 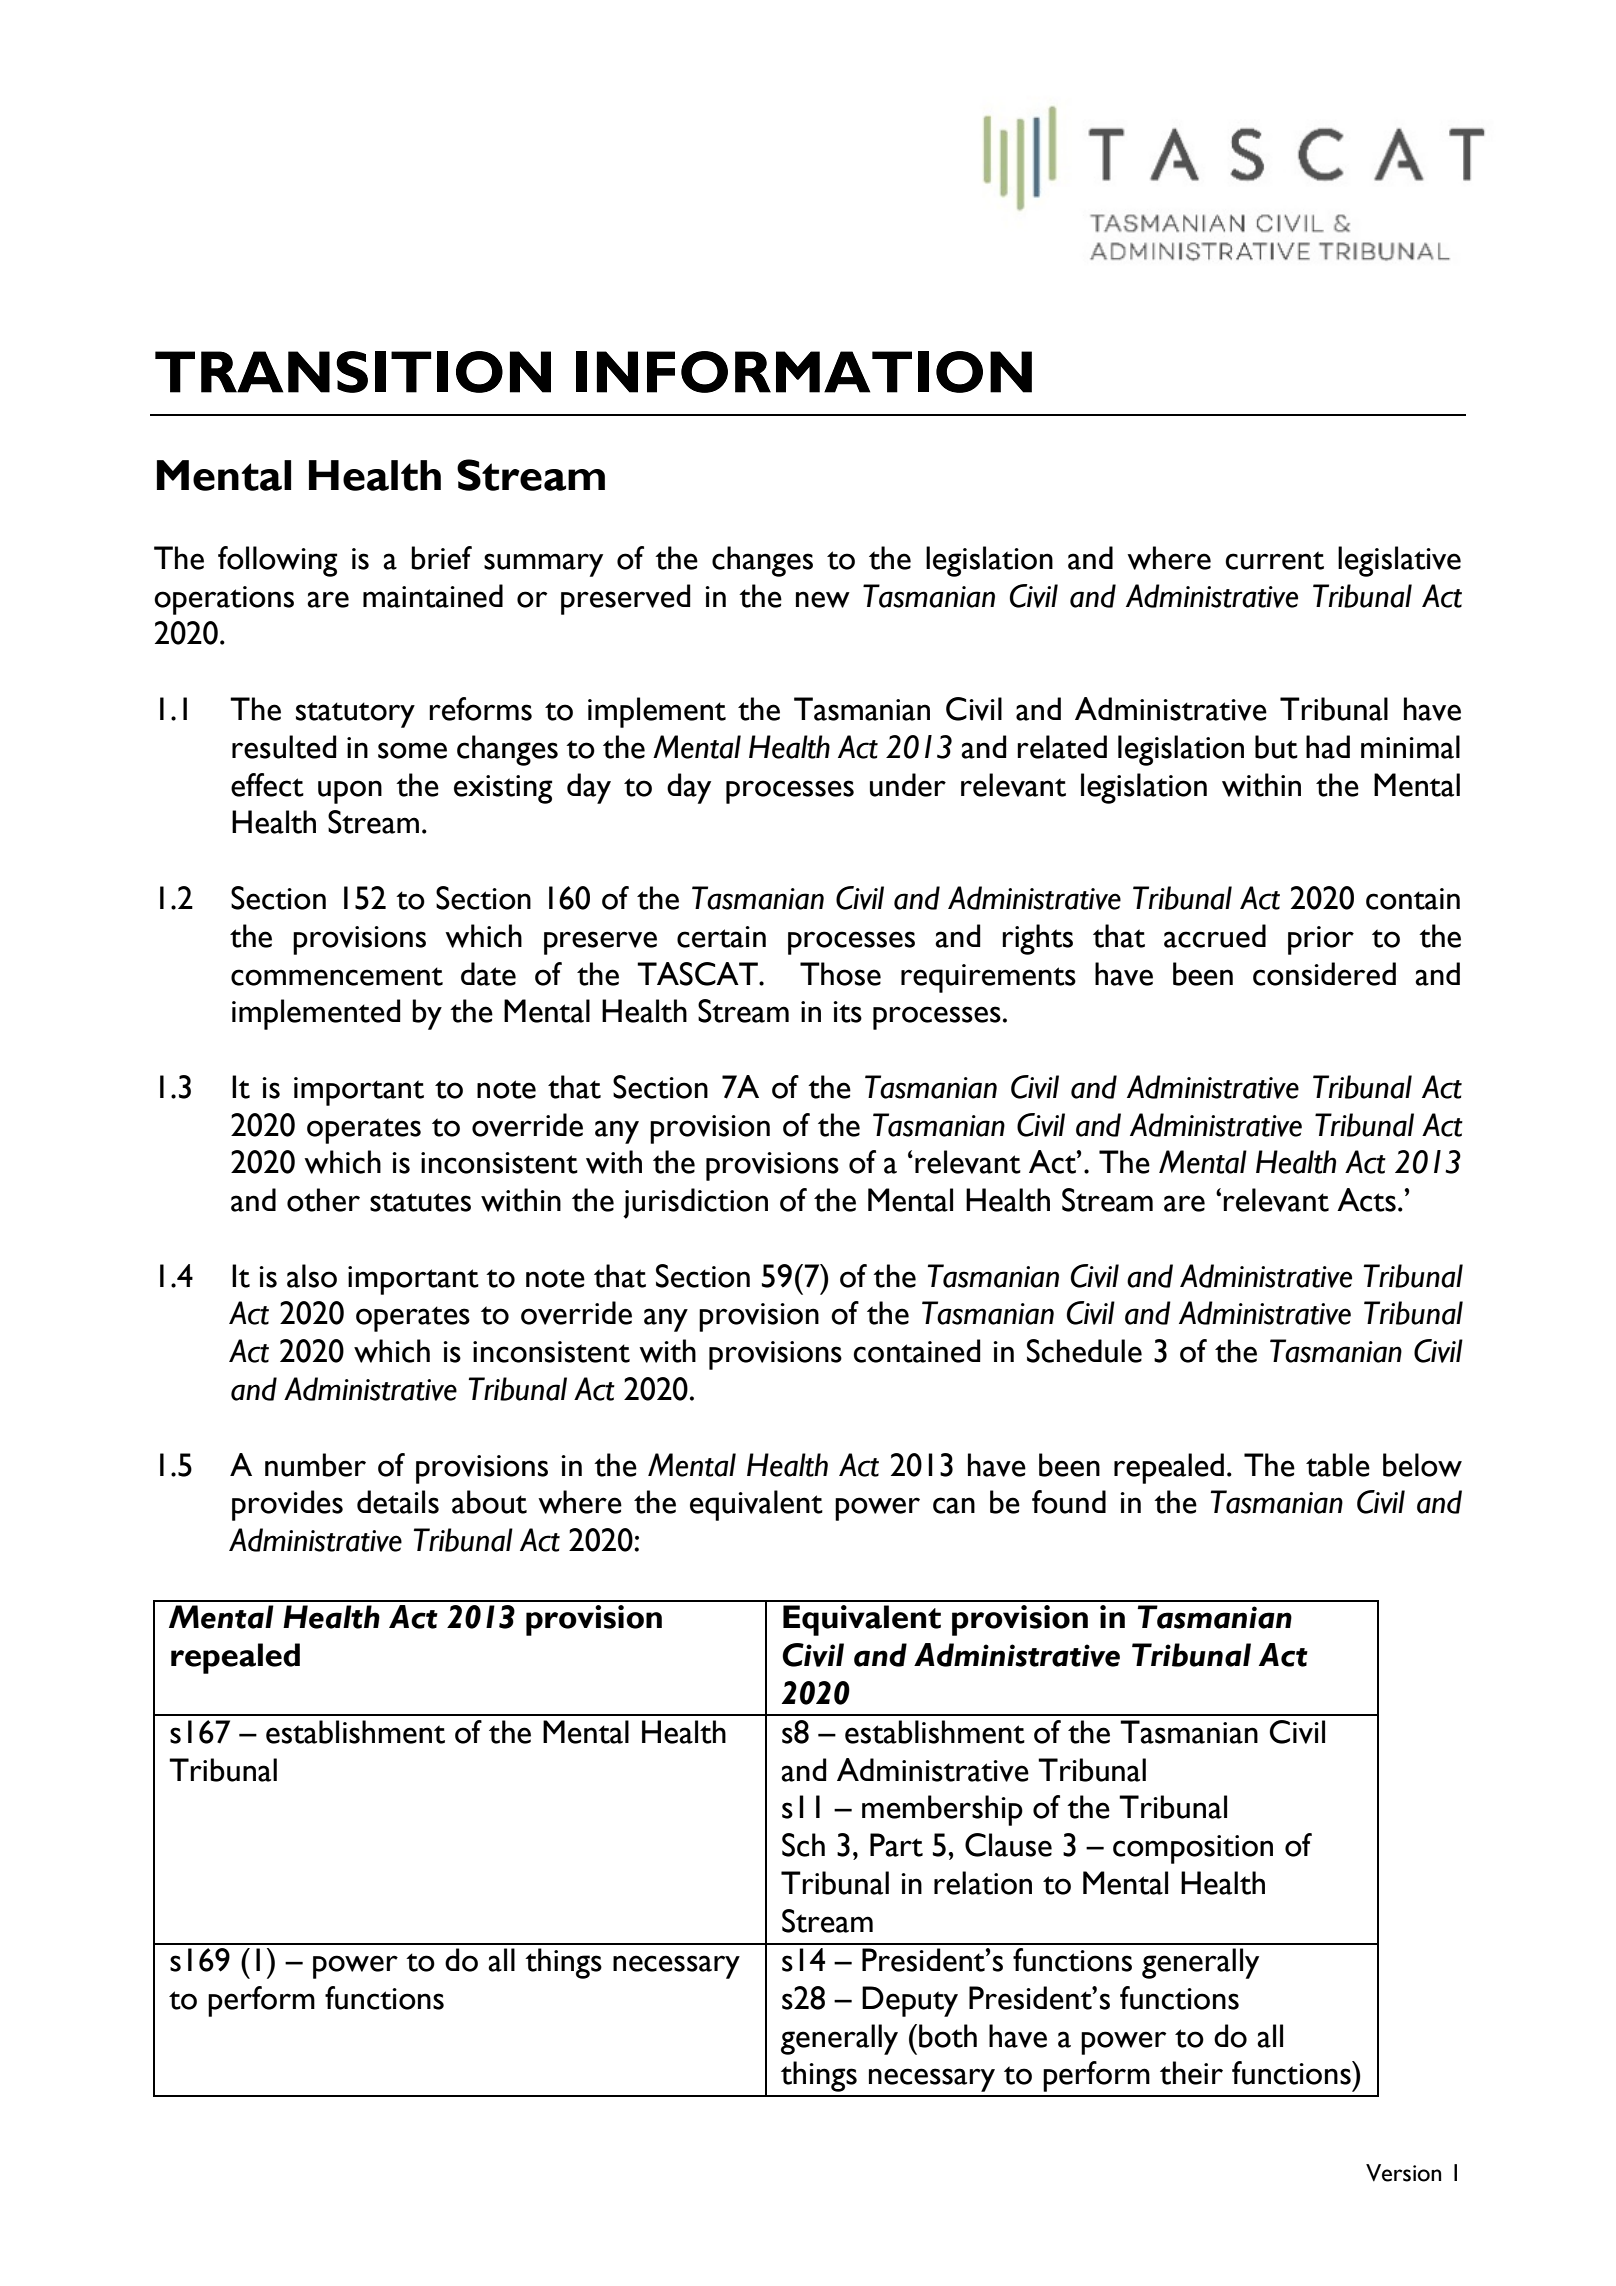 I want to click on Deputy, so click(x=910, y=2001).
